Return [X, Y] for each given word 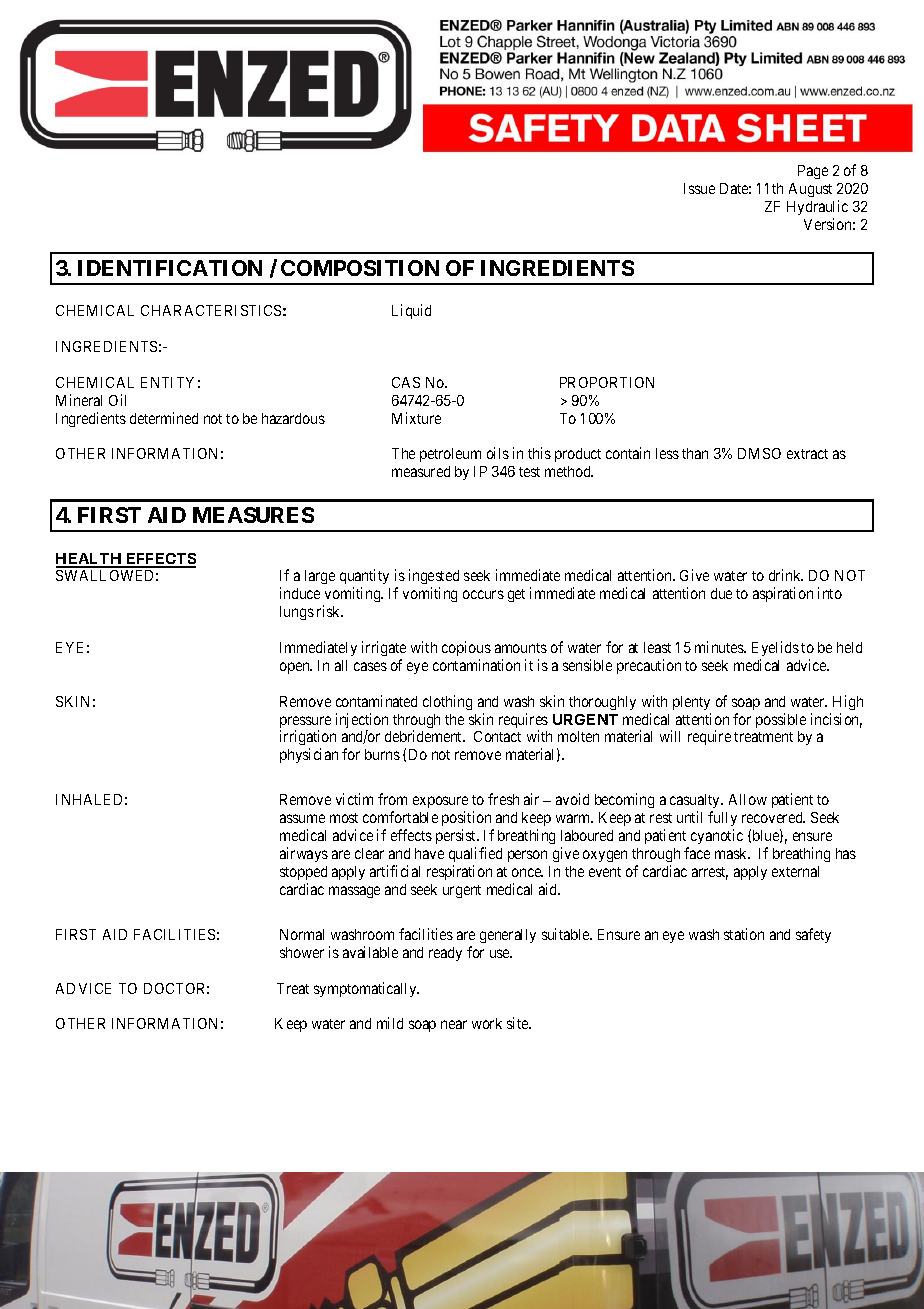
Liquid [411, 311]
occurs [483, 594]
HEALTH [90, 560]
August [810, 190]
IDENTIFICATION [170, 268]
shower [302, 952]
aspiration [783, 594]
